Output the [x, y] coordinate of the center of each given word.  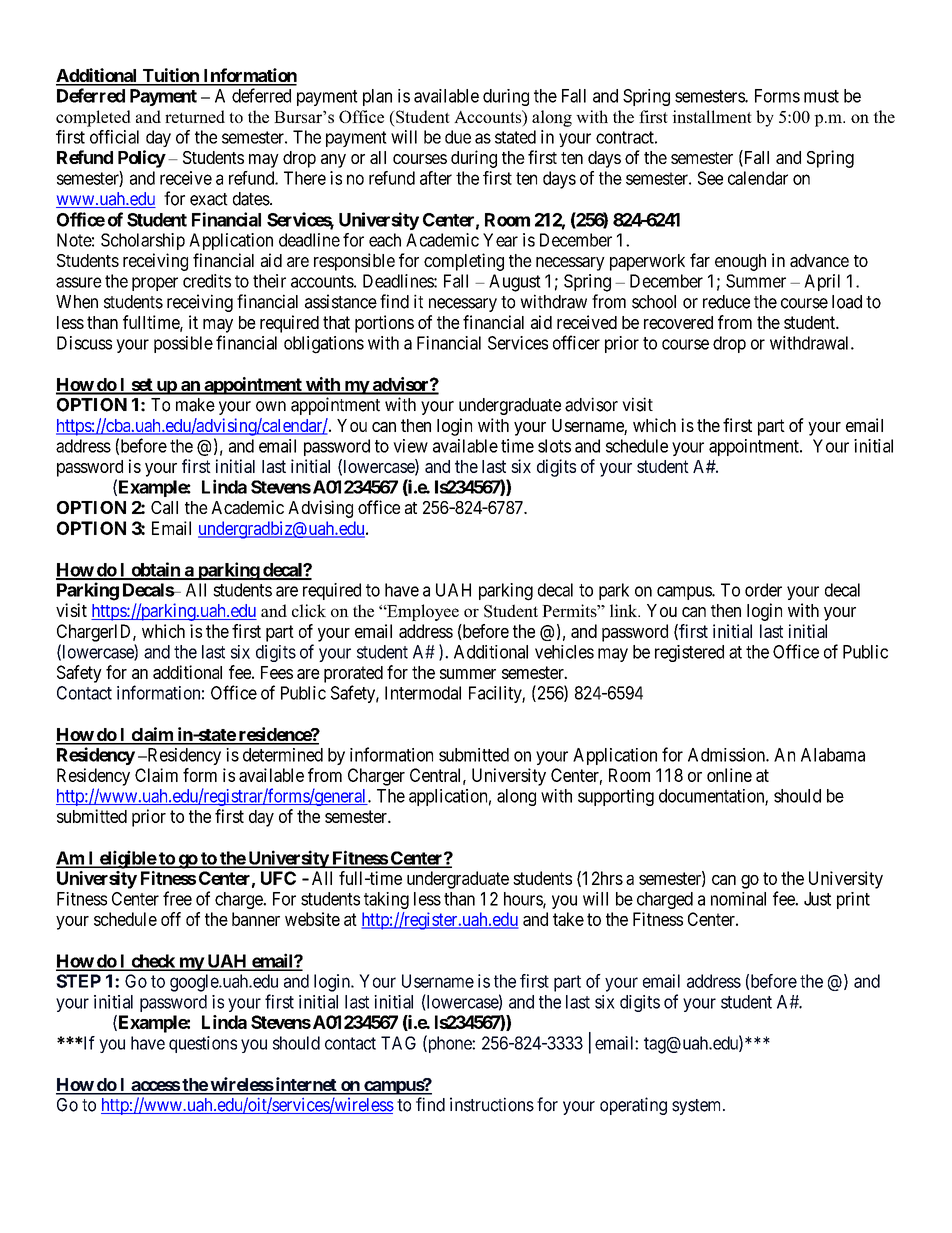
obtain [155, 570]
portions [384, 324]
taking [386, 900]
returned [195, 116]
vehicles [564, 652]
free [177, 898]
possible [183, 344]
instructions [492, 1104]
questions [203, 1044]
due [458, 137]
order [763, 590]
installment [712, 116]
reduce [726, 302]
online [729, 775]
